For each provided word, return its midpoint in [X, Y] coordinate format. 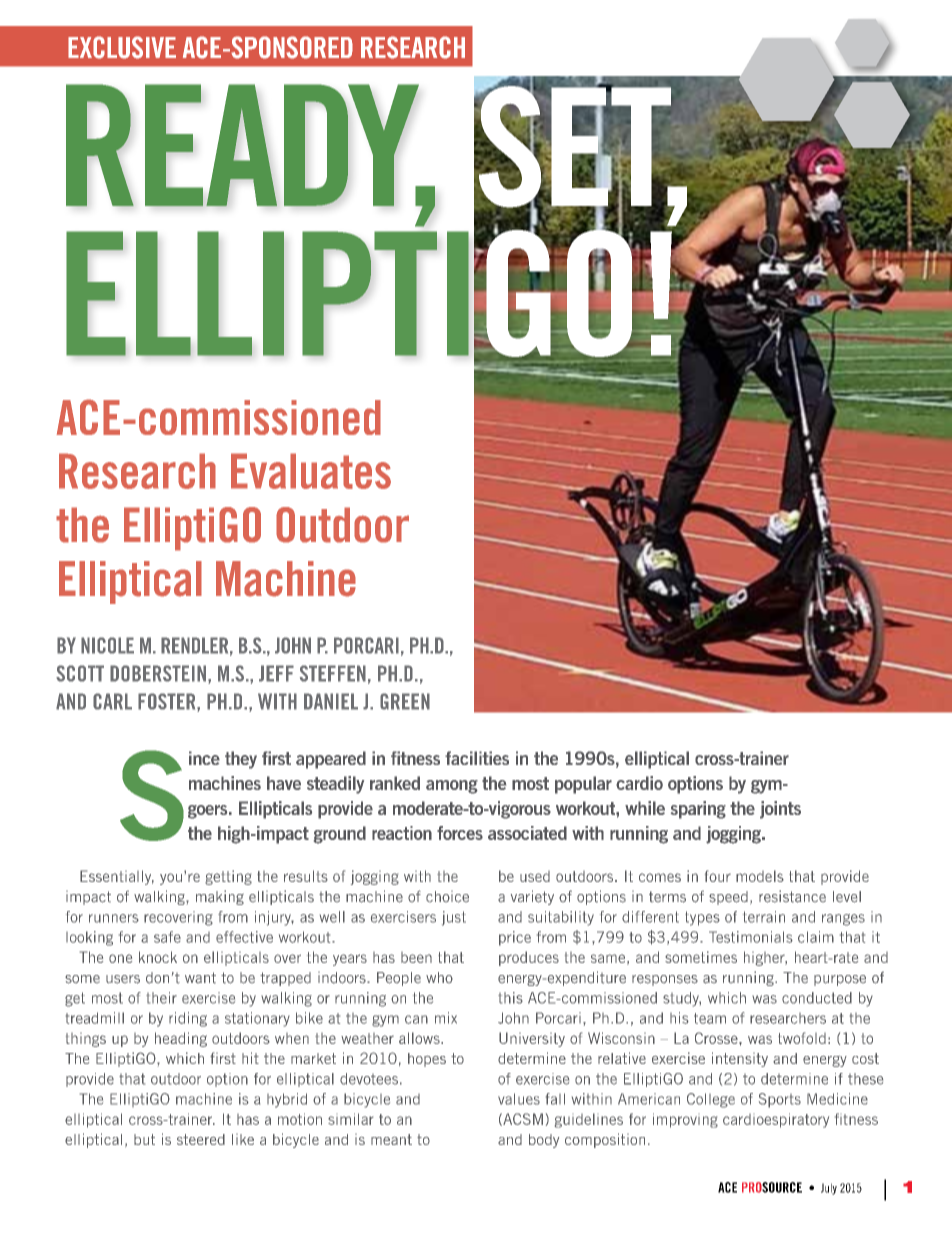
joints [780, 810]
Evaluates [311, 471]
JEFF [276, 673]
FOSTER [168, 702]
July [829, 1189]
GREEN [405, 701]
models [760, 876]
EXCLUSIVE [122, 47]
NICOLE [107, 645]
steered [201, 1139]
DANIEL [331, 701]
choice [447, 897]
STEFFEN [333, 673]
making [220, 897]
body [544, 1141]
